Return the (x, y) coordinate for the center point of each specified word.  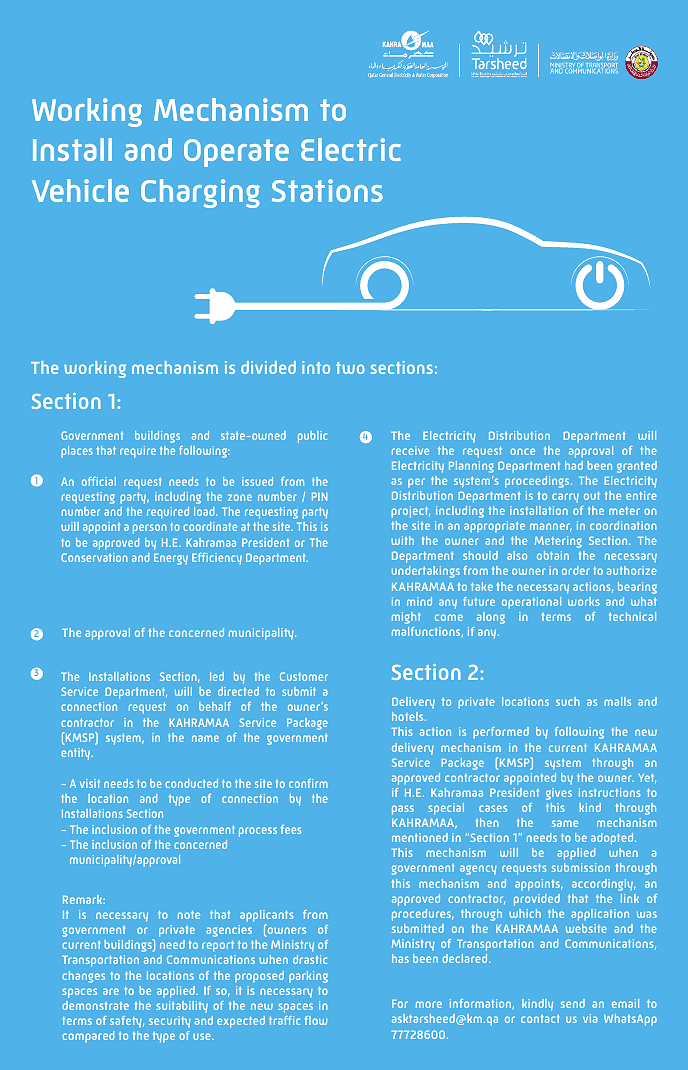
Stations (327, 190)
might (406, 618)
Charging (200, 193)
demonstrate (95, 1005)
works (584, 601)
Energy (171, 559)
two (350, 368)
